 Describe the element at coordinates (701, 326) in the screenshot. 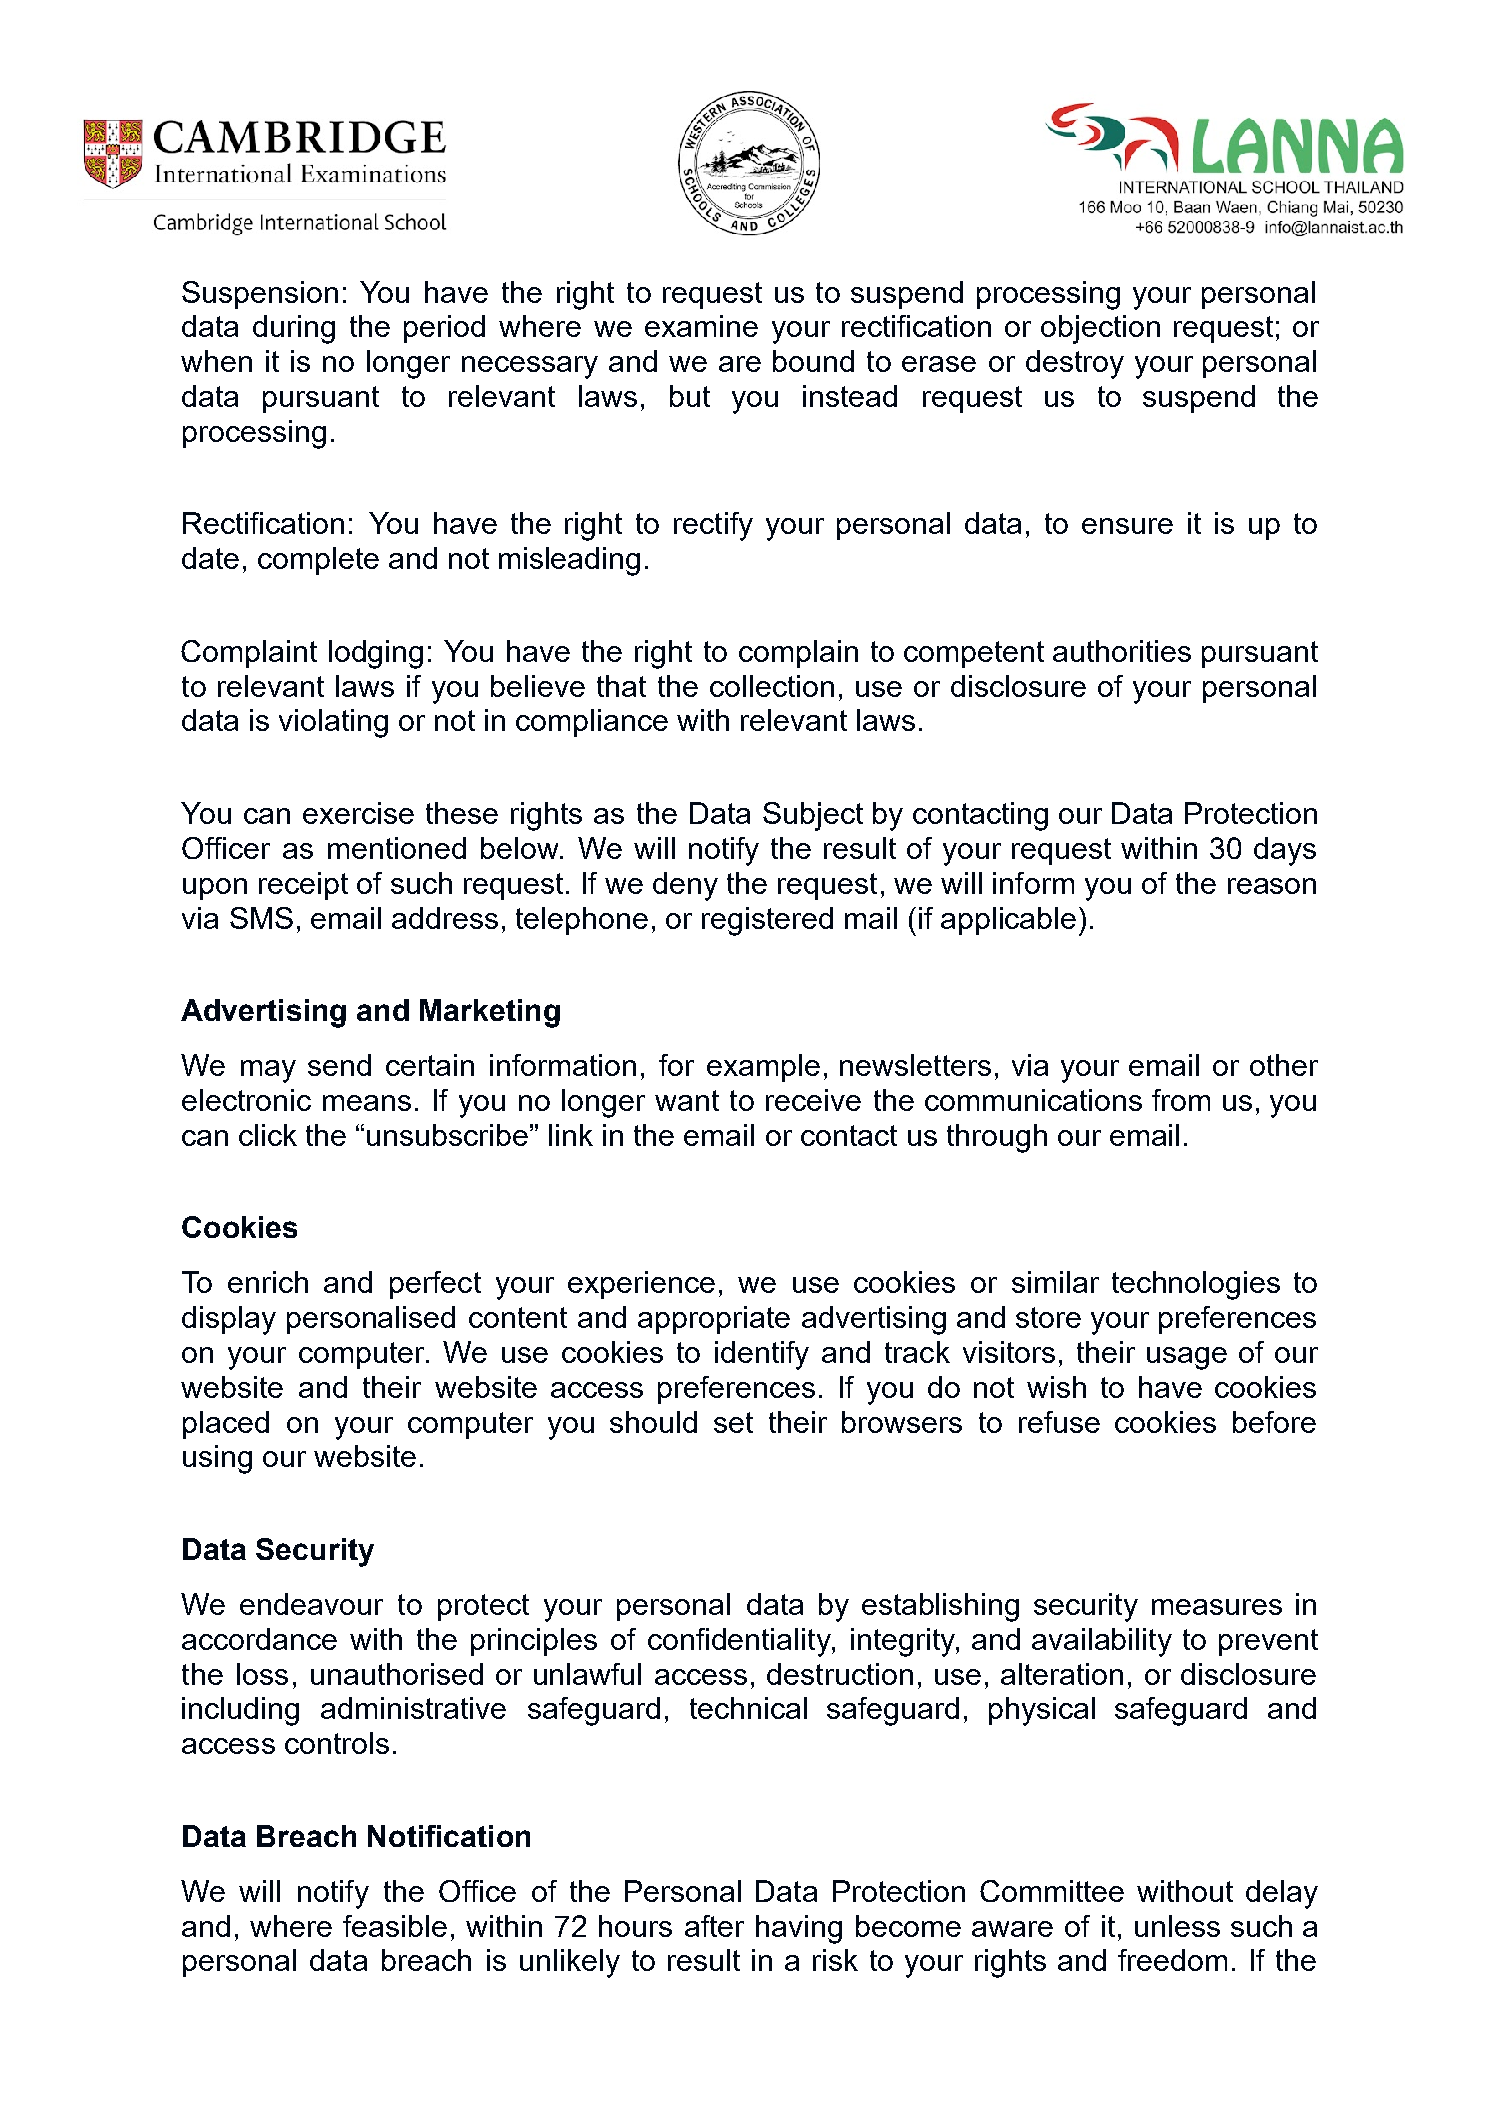

I see `examine` at that location.
